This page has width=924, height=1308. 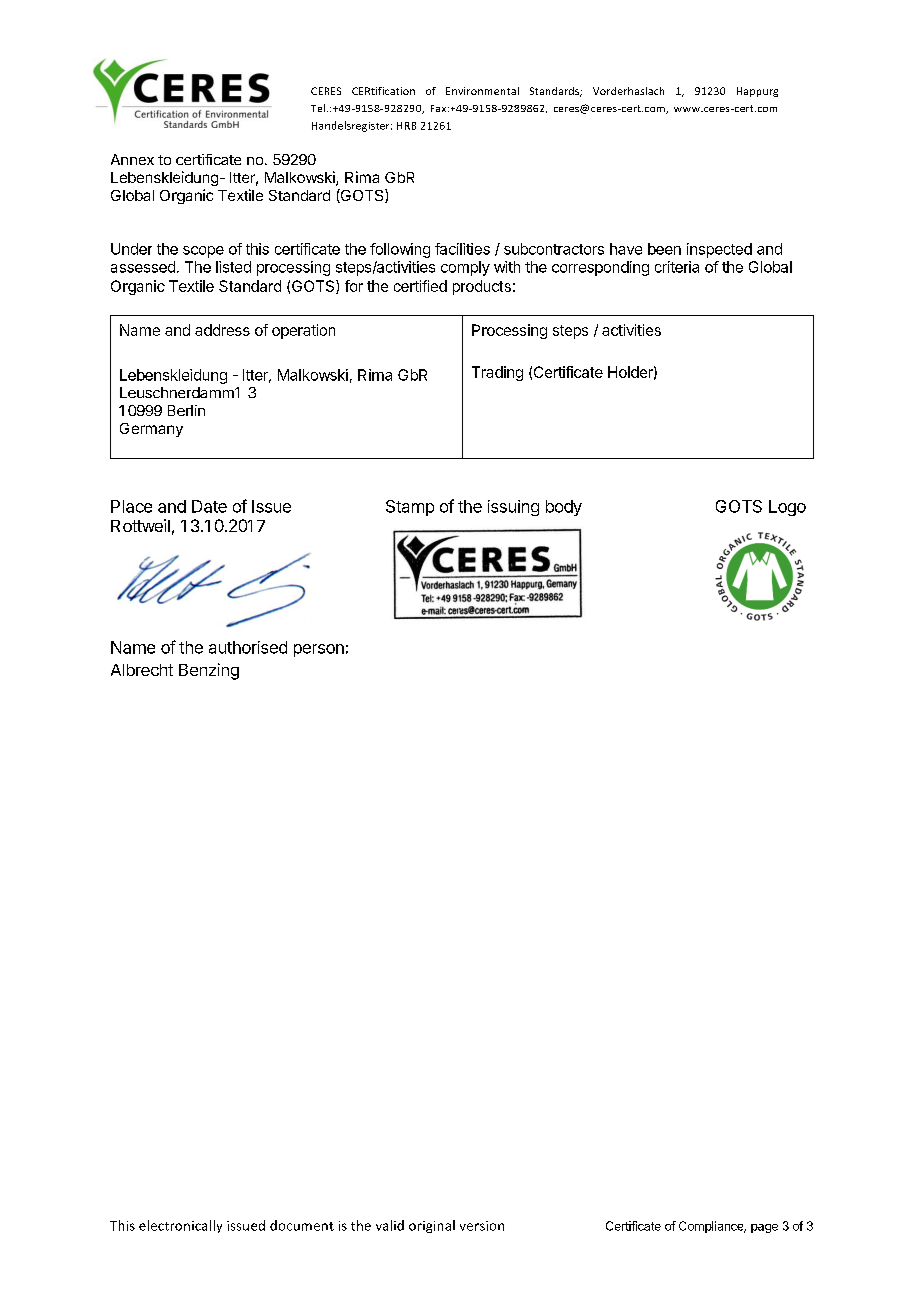 What do you see at coordinates (180, 1226) in the page?
I see `electronically` at bounding box center [180, 1226].
